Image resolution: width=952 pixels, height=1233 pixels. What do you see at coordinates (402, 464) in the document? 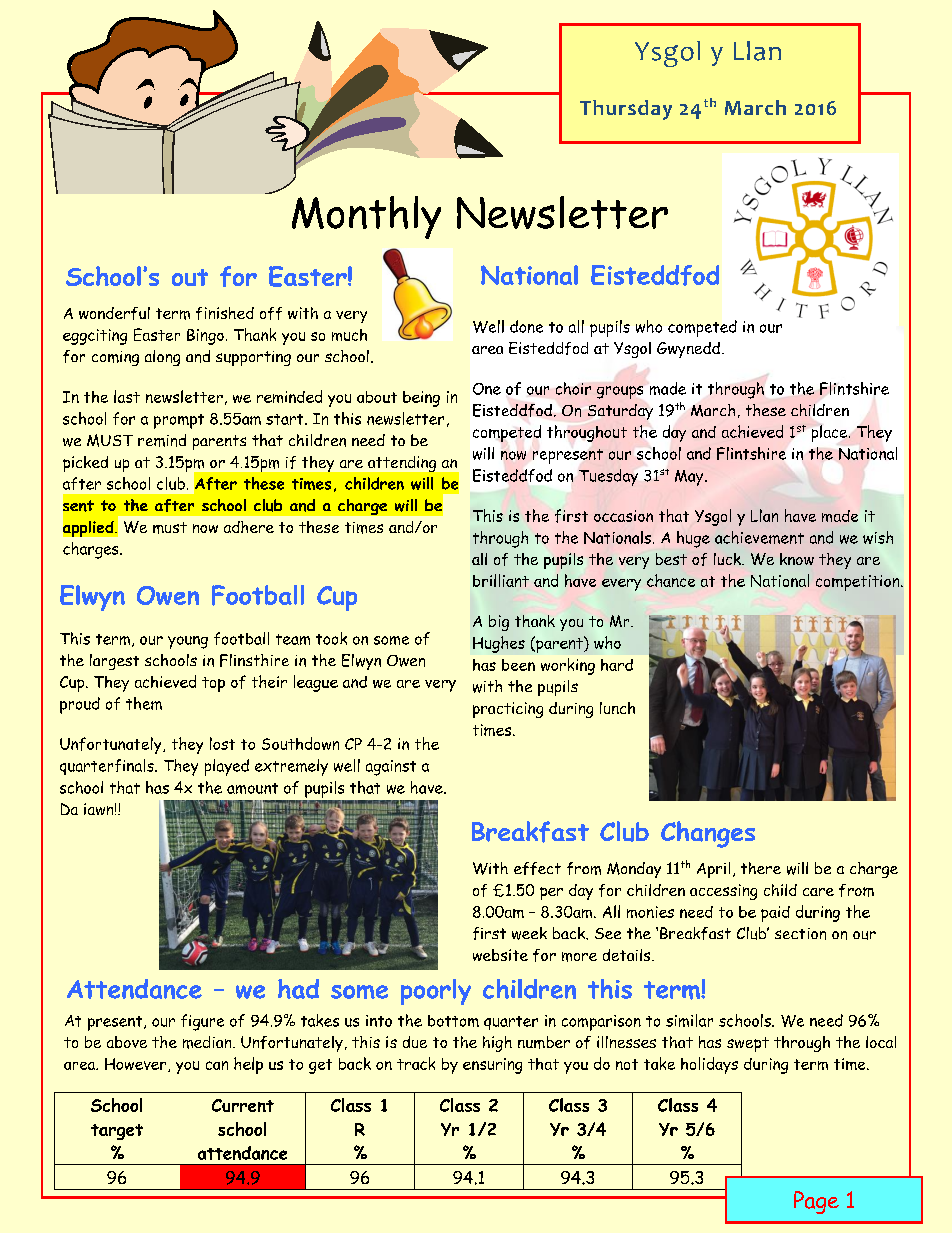
I see `attending` at bounding box center [402, 464].
